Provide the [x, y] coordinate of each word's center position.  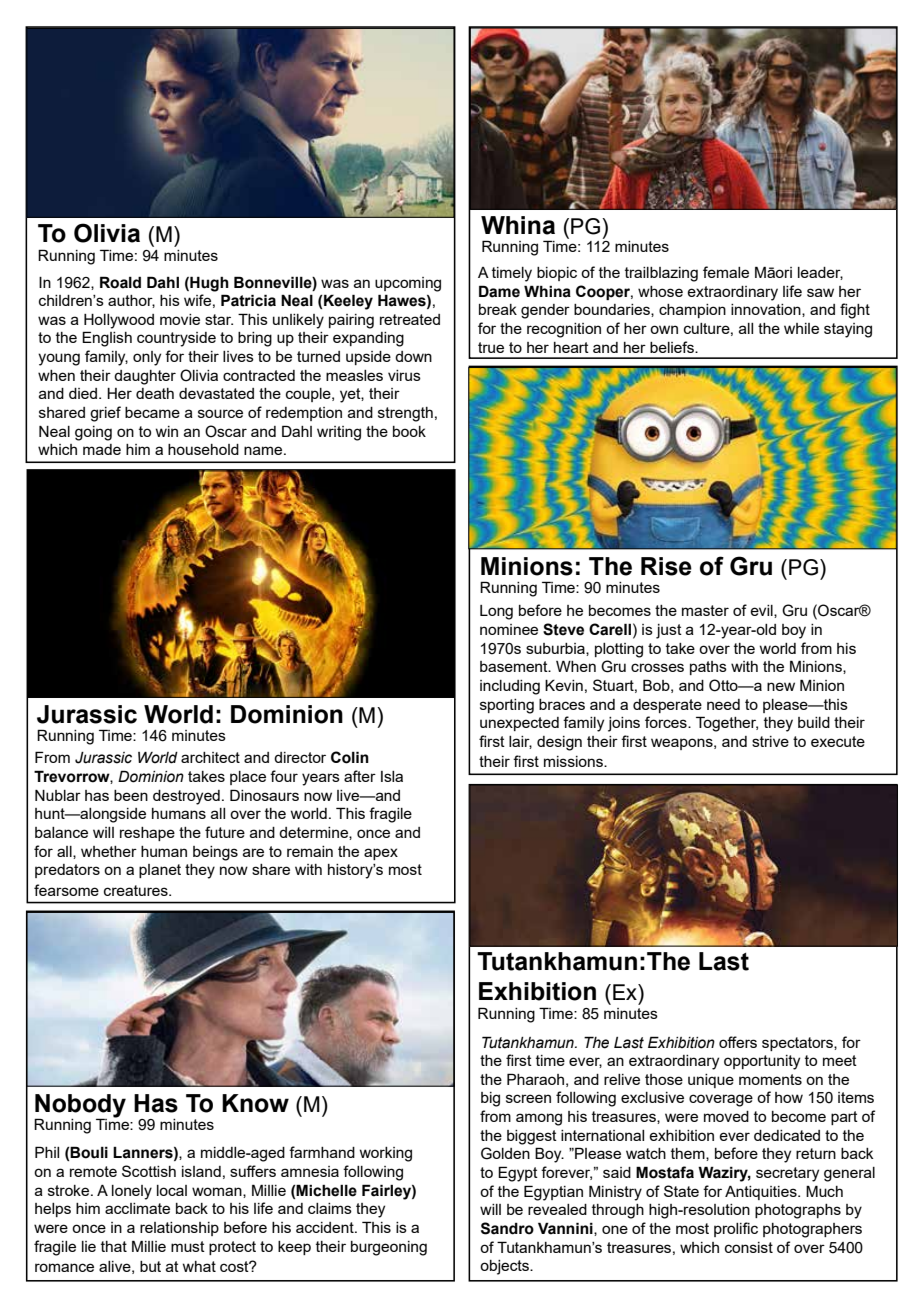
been [131, 795]
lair [520, 742]
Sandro [507, 1228]
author [131, 301]
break [498, 309]
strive [770, 741]
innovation [767, 310]
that [114, 1246]
